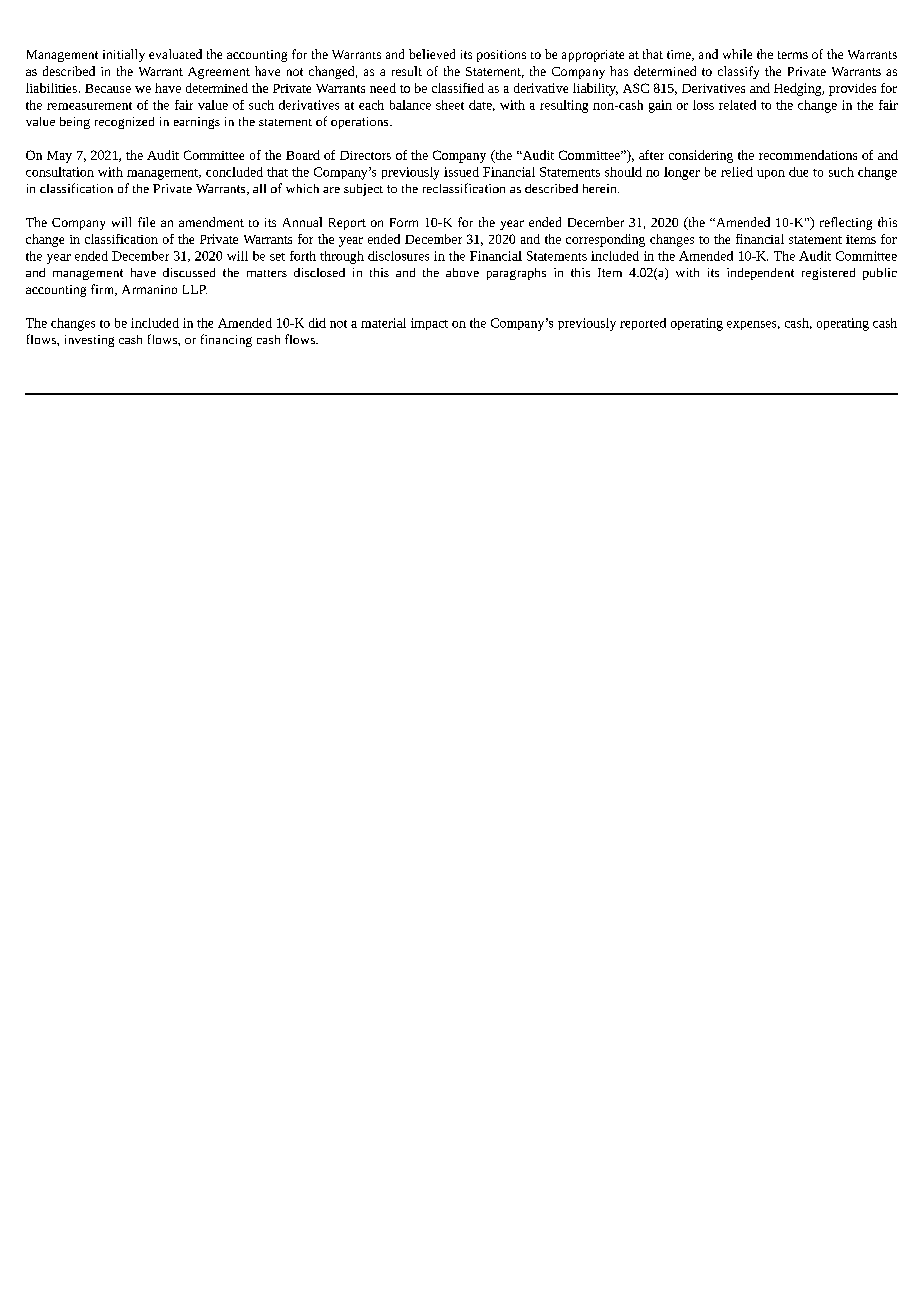 This screenshot has width=924, height=1308. Describe the element at coordinates (146, 222) in the screenshot. I see `file` at that location.
